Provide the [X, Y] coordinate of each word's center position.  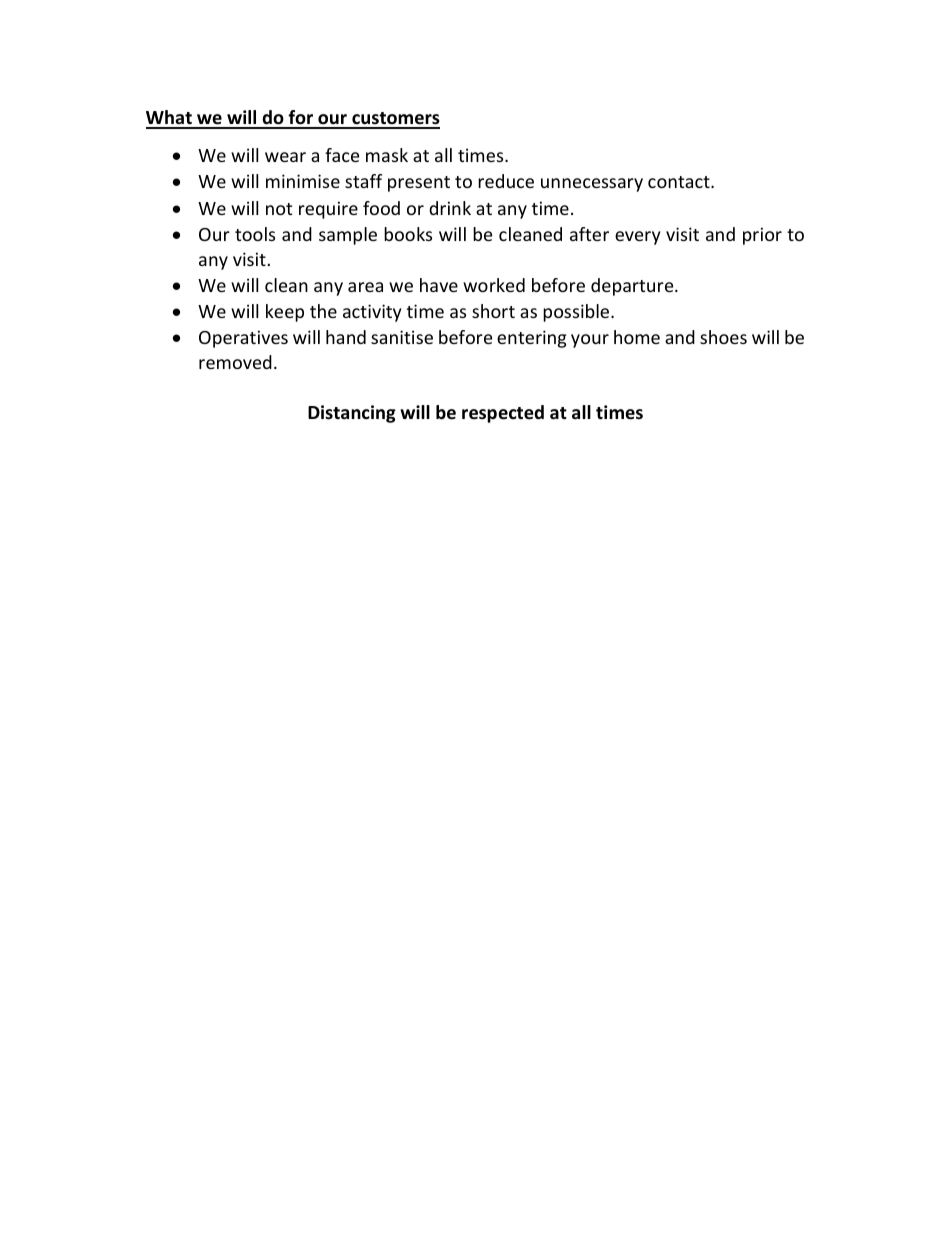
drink [450, 208]
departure [633, 287]
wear [285, 157]
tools [255, 234]
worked [494, 285]
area [365, 287]
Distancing [352, 414]
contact [680, 182]
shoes [723, 337]
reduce [506, 181]
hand [346, 337]
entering [531, 339]
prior [762, 236]
